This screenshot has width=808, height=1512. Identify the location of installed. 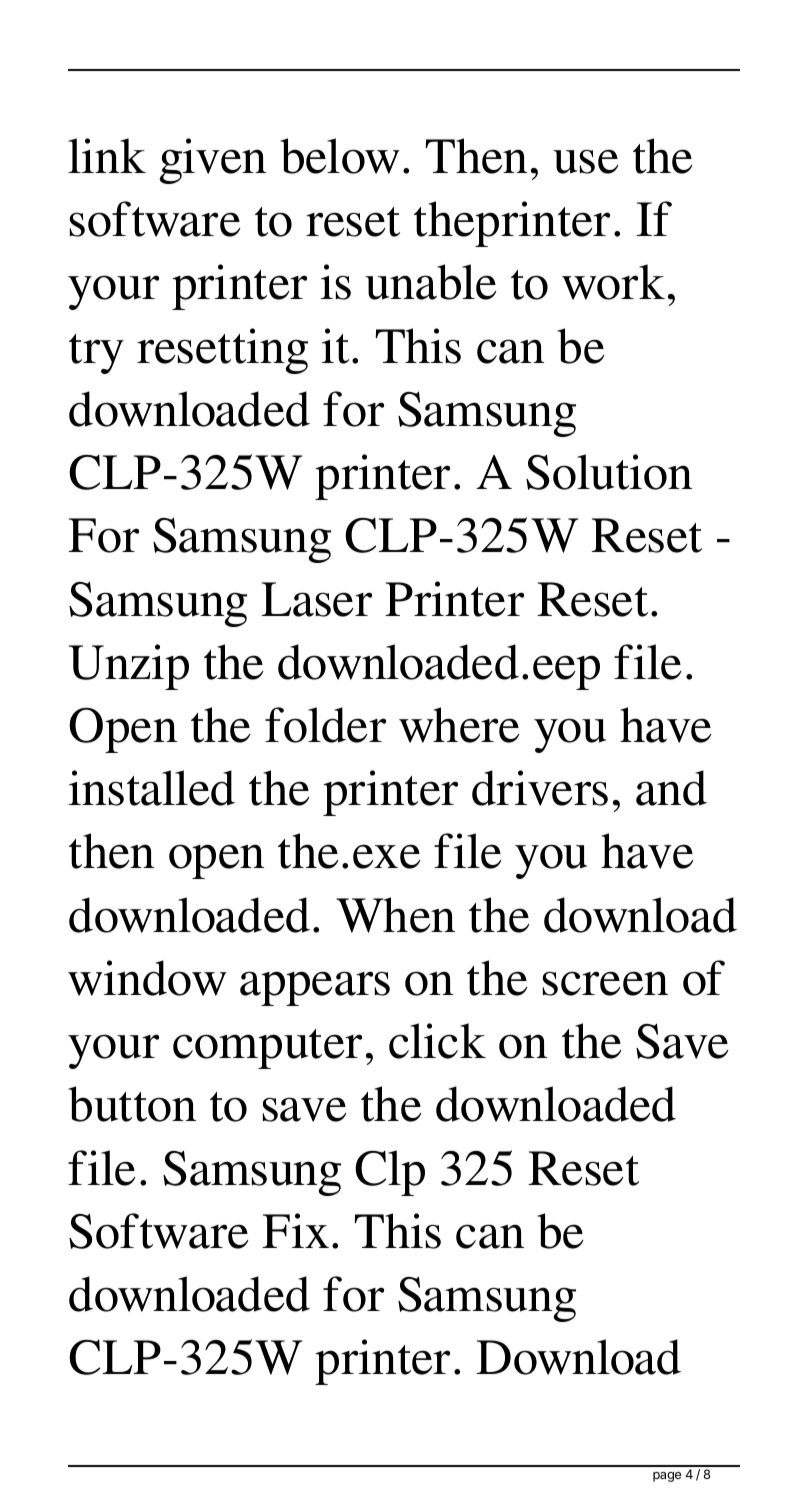
(152, 788).
